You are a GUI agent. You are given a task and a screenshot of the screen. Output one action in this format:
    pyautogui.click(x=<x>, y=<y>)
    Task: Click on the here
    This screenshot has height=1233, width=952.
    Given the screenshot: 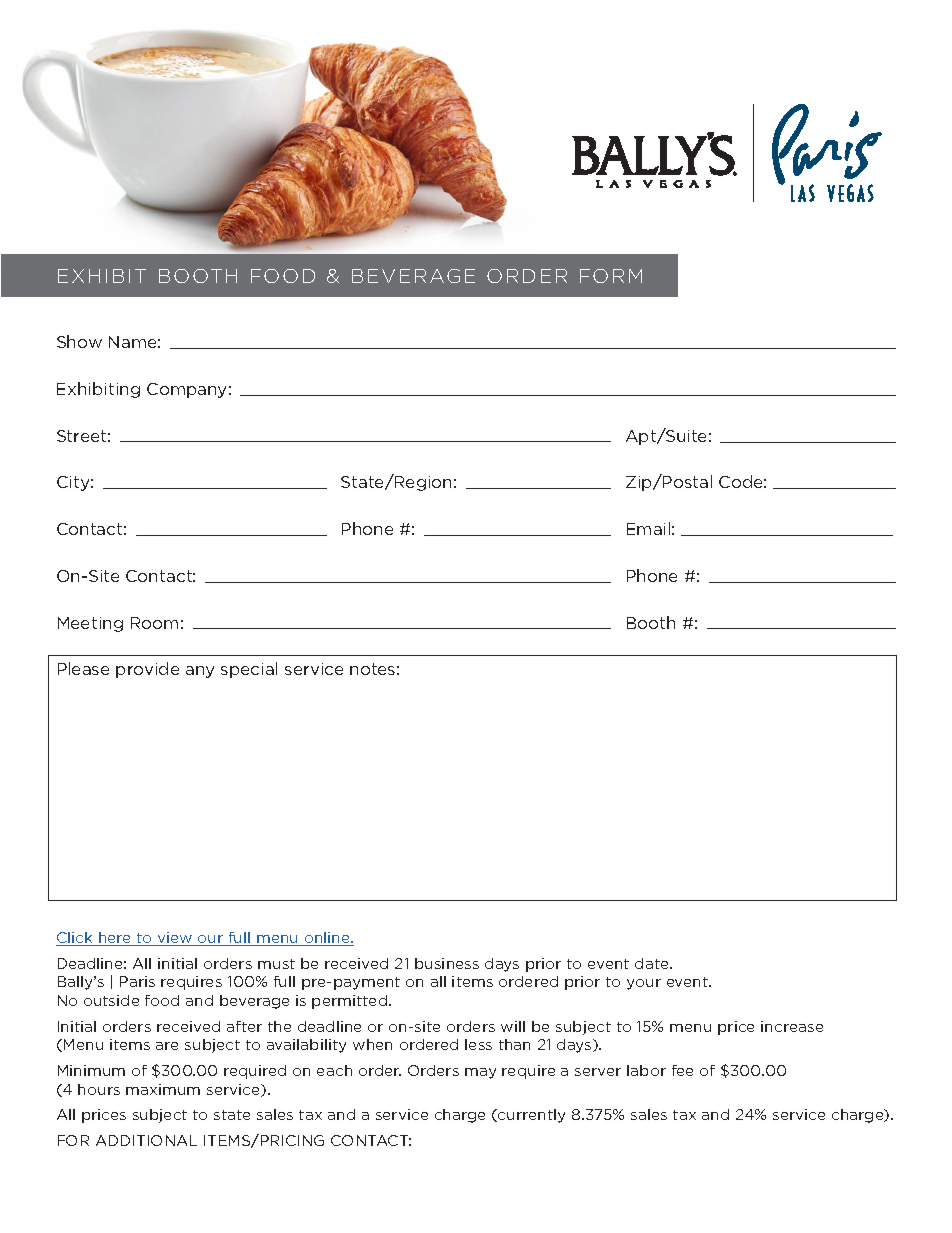 What is the action you would take?
    pyautogui.click(x=115, y=939)
